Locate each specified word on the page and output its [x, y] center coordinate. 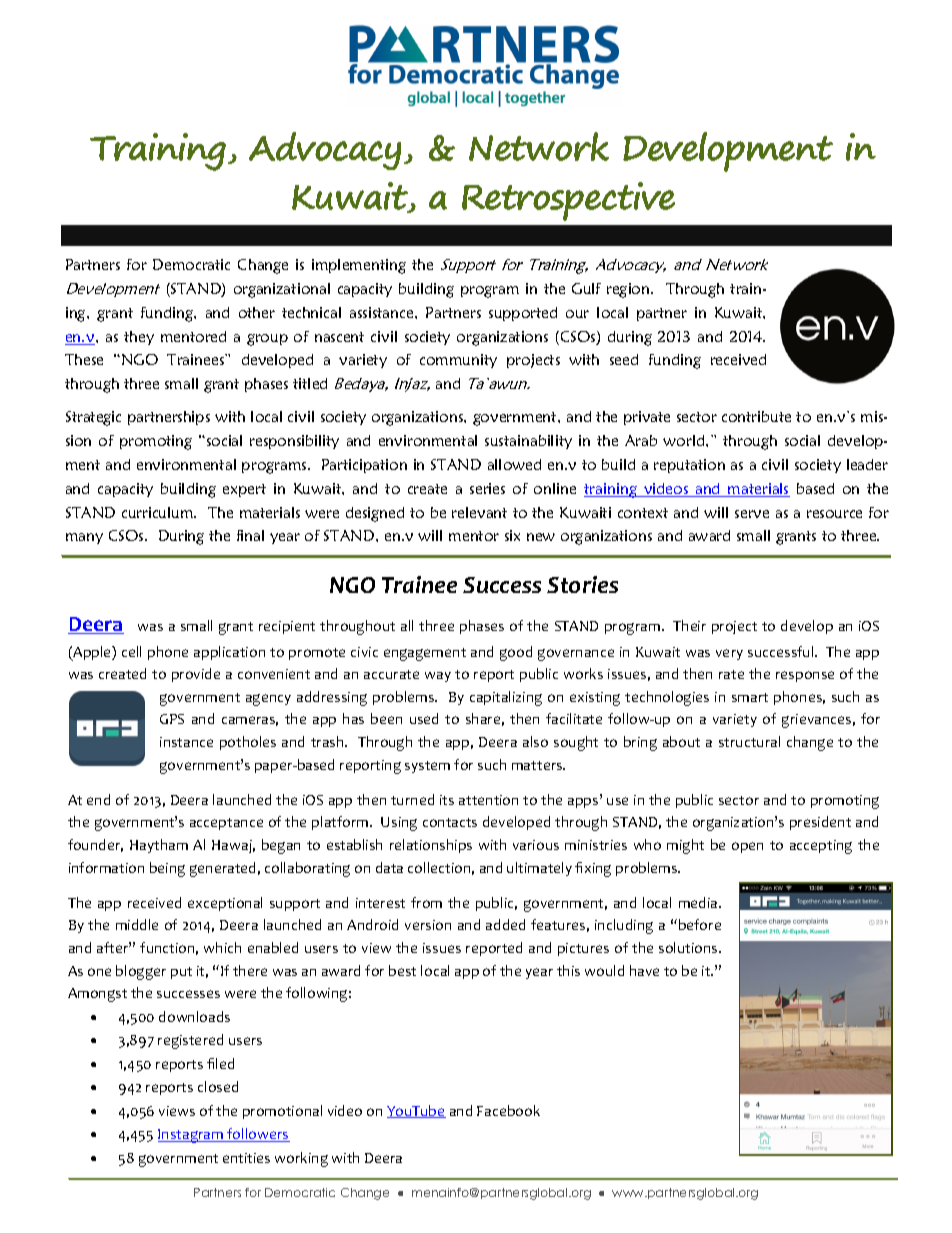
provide [196, 675]
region [629, 290]
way [438, 677]
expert [244, 490]
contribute [756, 416]
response [805, 676]
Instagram [192, 1136]
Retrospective [568, 201]
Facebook [508, 1110]
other [257, 312]
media [699, 902]
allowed [514, 464]
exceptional [225, 904]
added [505, 924]
